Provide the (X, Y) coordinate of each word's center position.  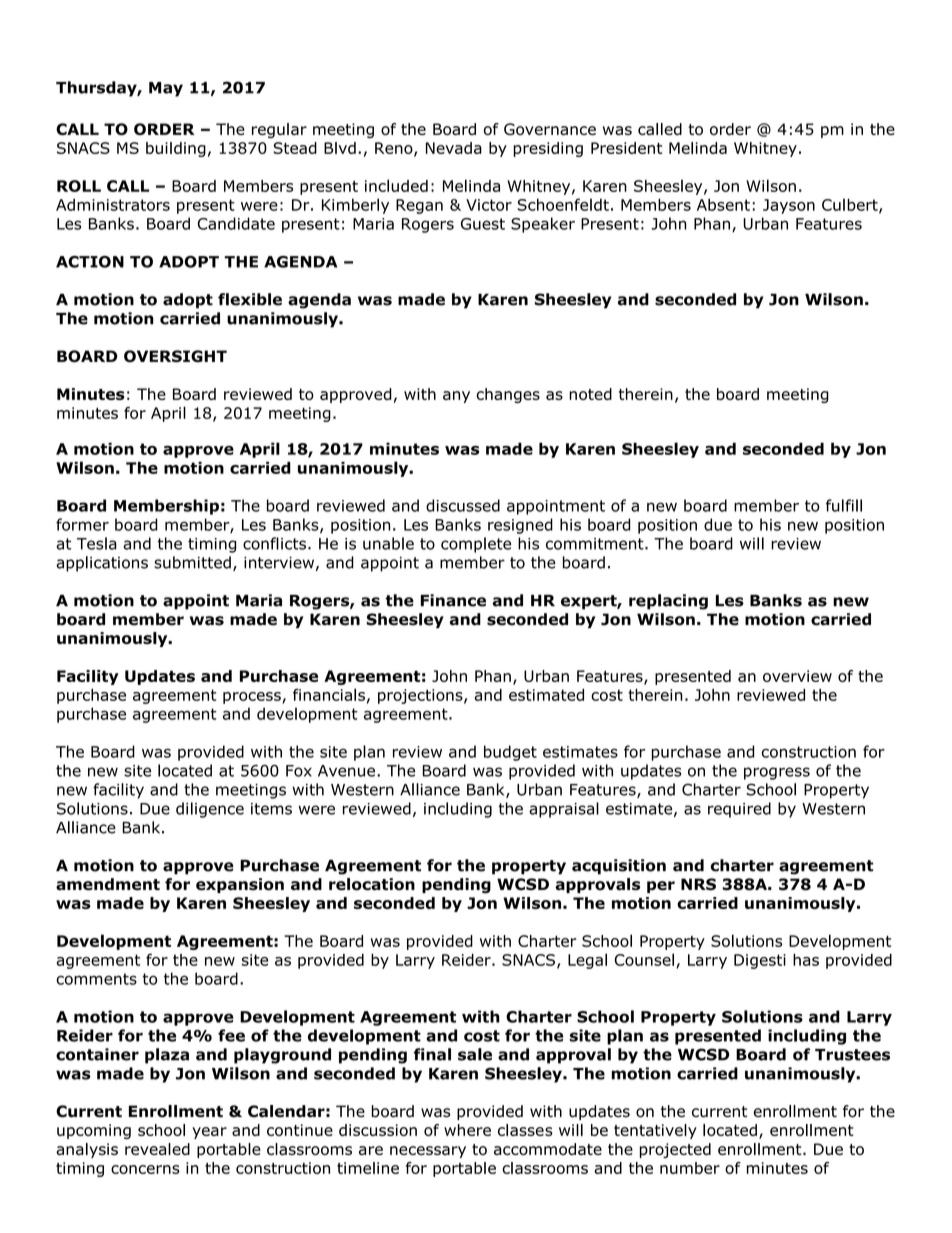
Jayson (789, 206)
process (253, 698)
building (176, 149)
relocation (372, 884)
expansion (240, 885)
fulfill (844, 505)
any (456, 397)
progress (777, 773)
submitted (192, 562)
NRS (698, 884)
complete (476, 545)
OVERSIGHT (175, 356)
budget (510, 753)
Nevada (454, 148)
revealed (157, 1149)
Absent (723, 204)
